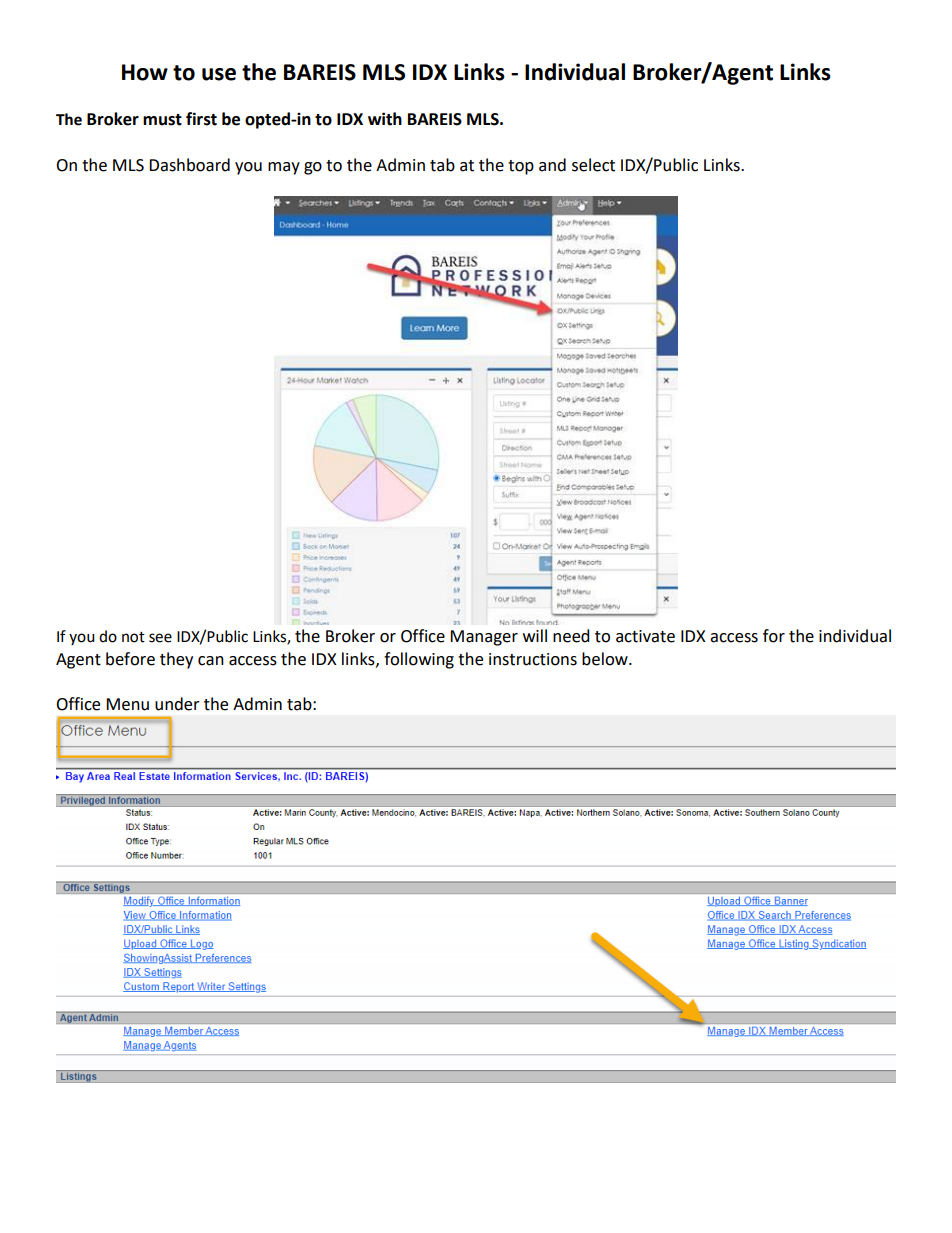  Describe the element at coordinates (552, 165) in the screenshot. I see `and` at that location.
